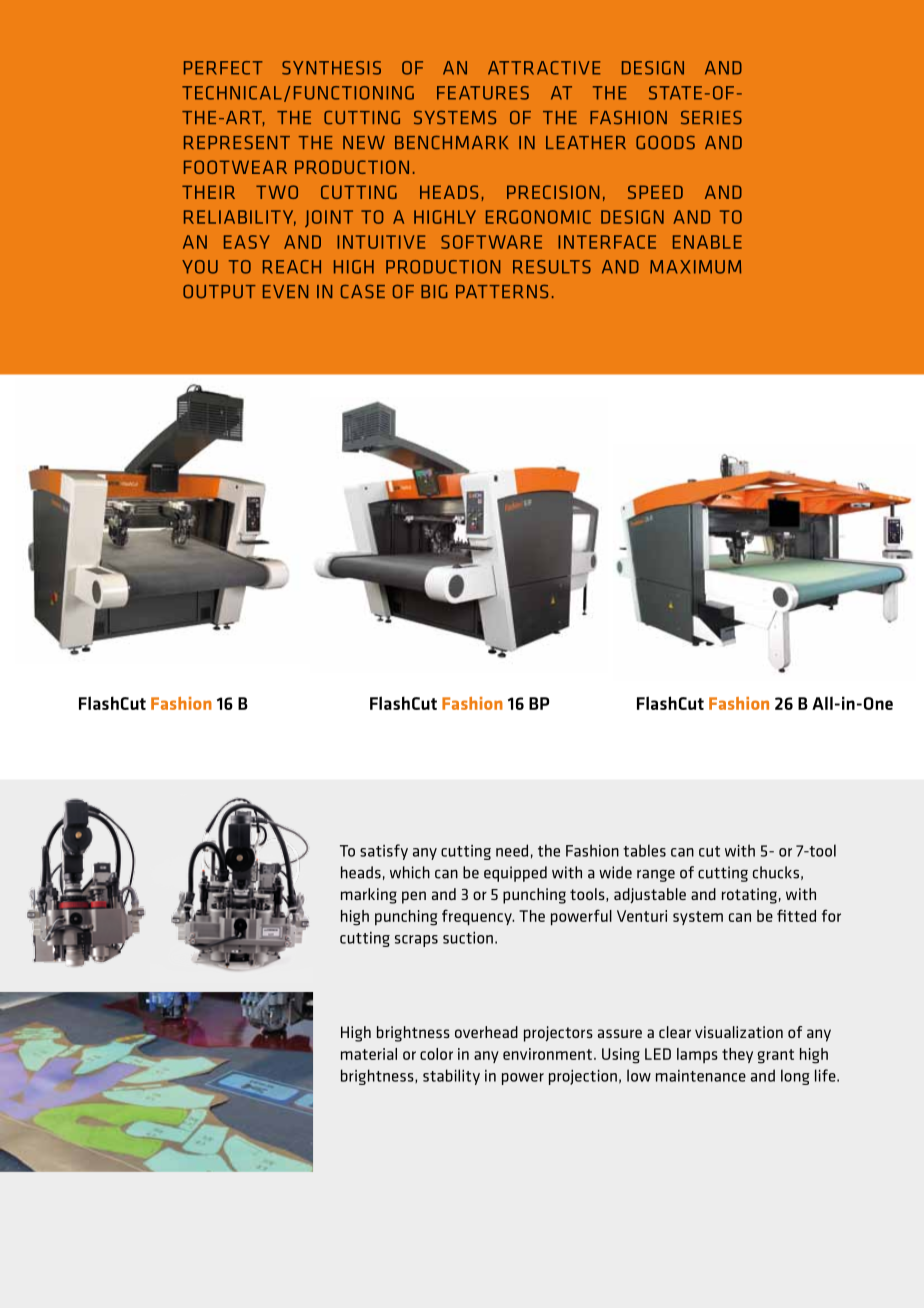  Describe the element at coordinates (483, 93) in the image. I see `FEATURES` at that location.
